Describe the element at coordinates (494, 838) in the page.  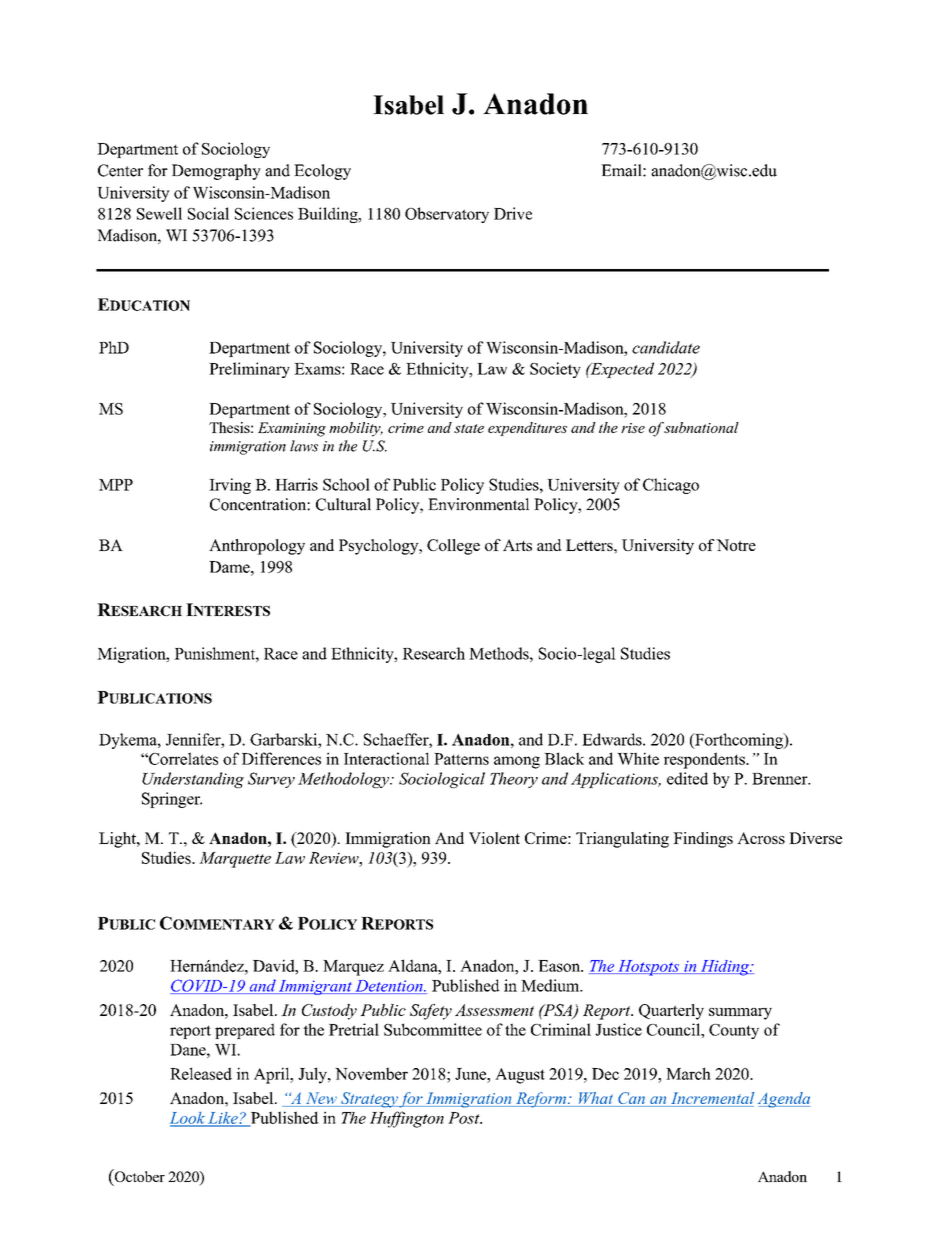
I see `Violent` at that location.
